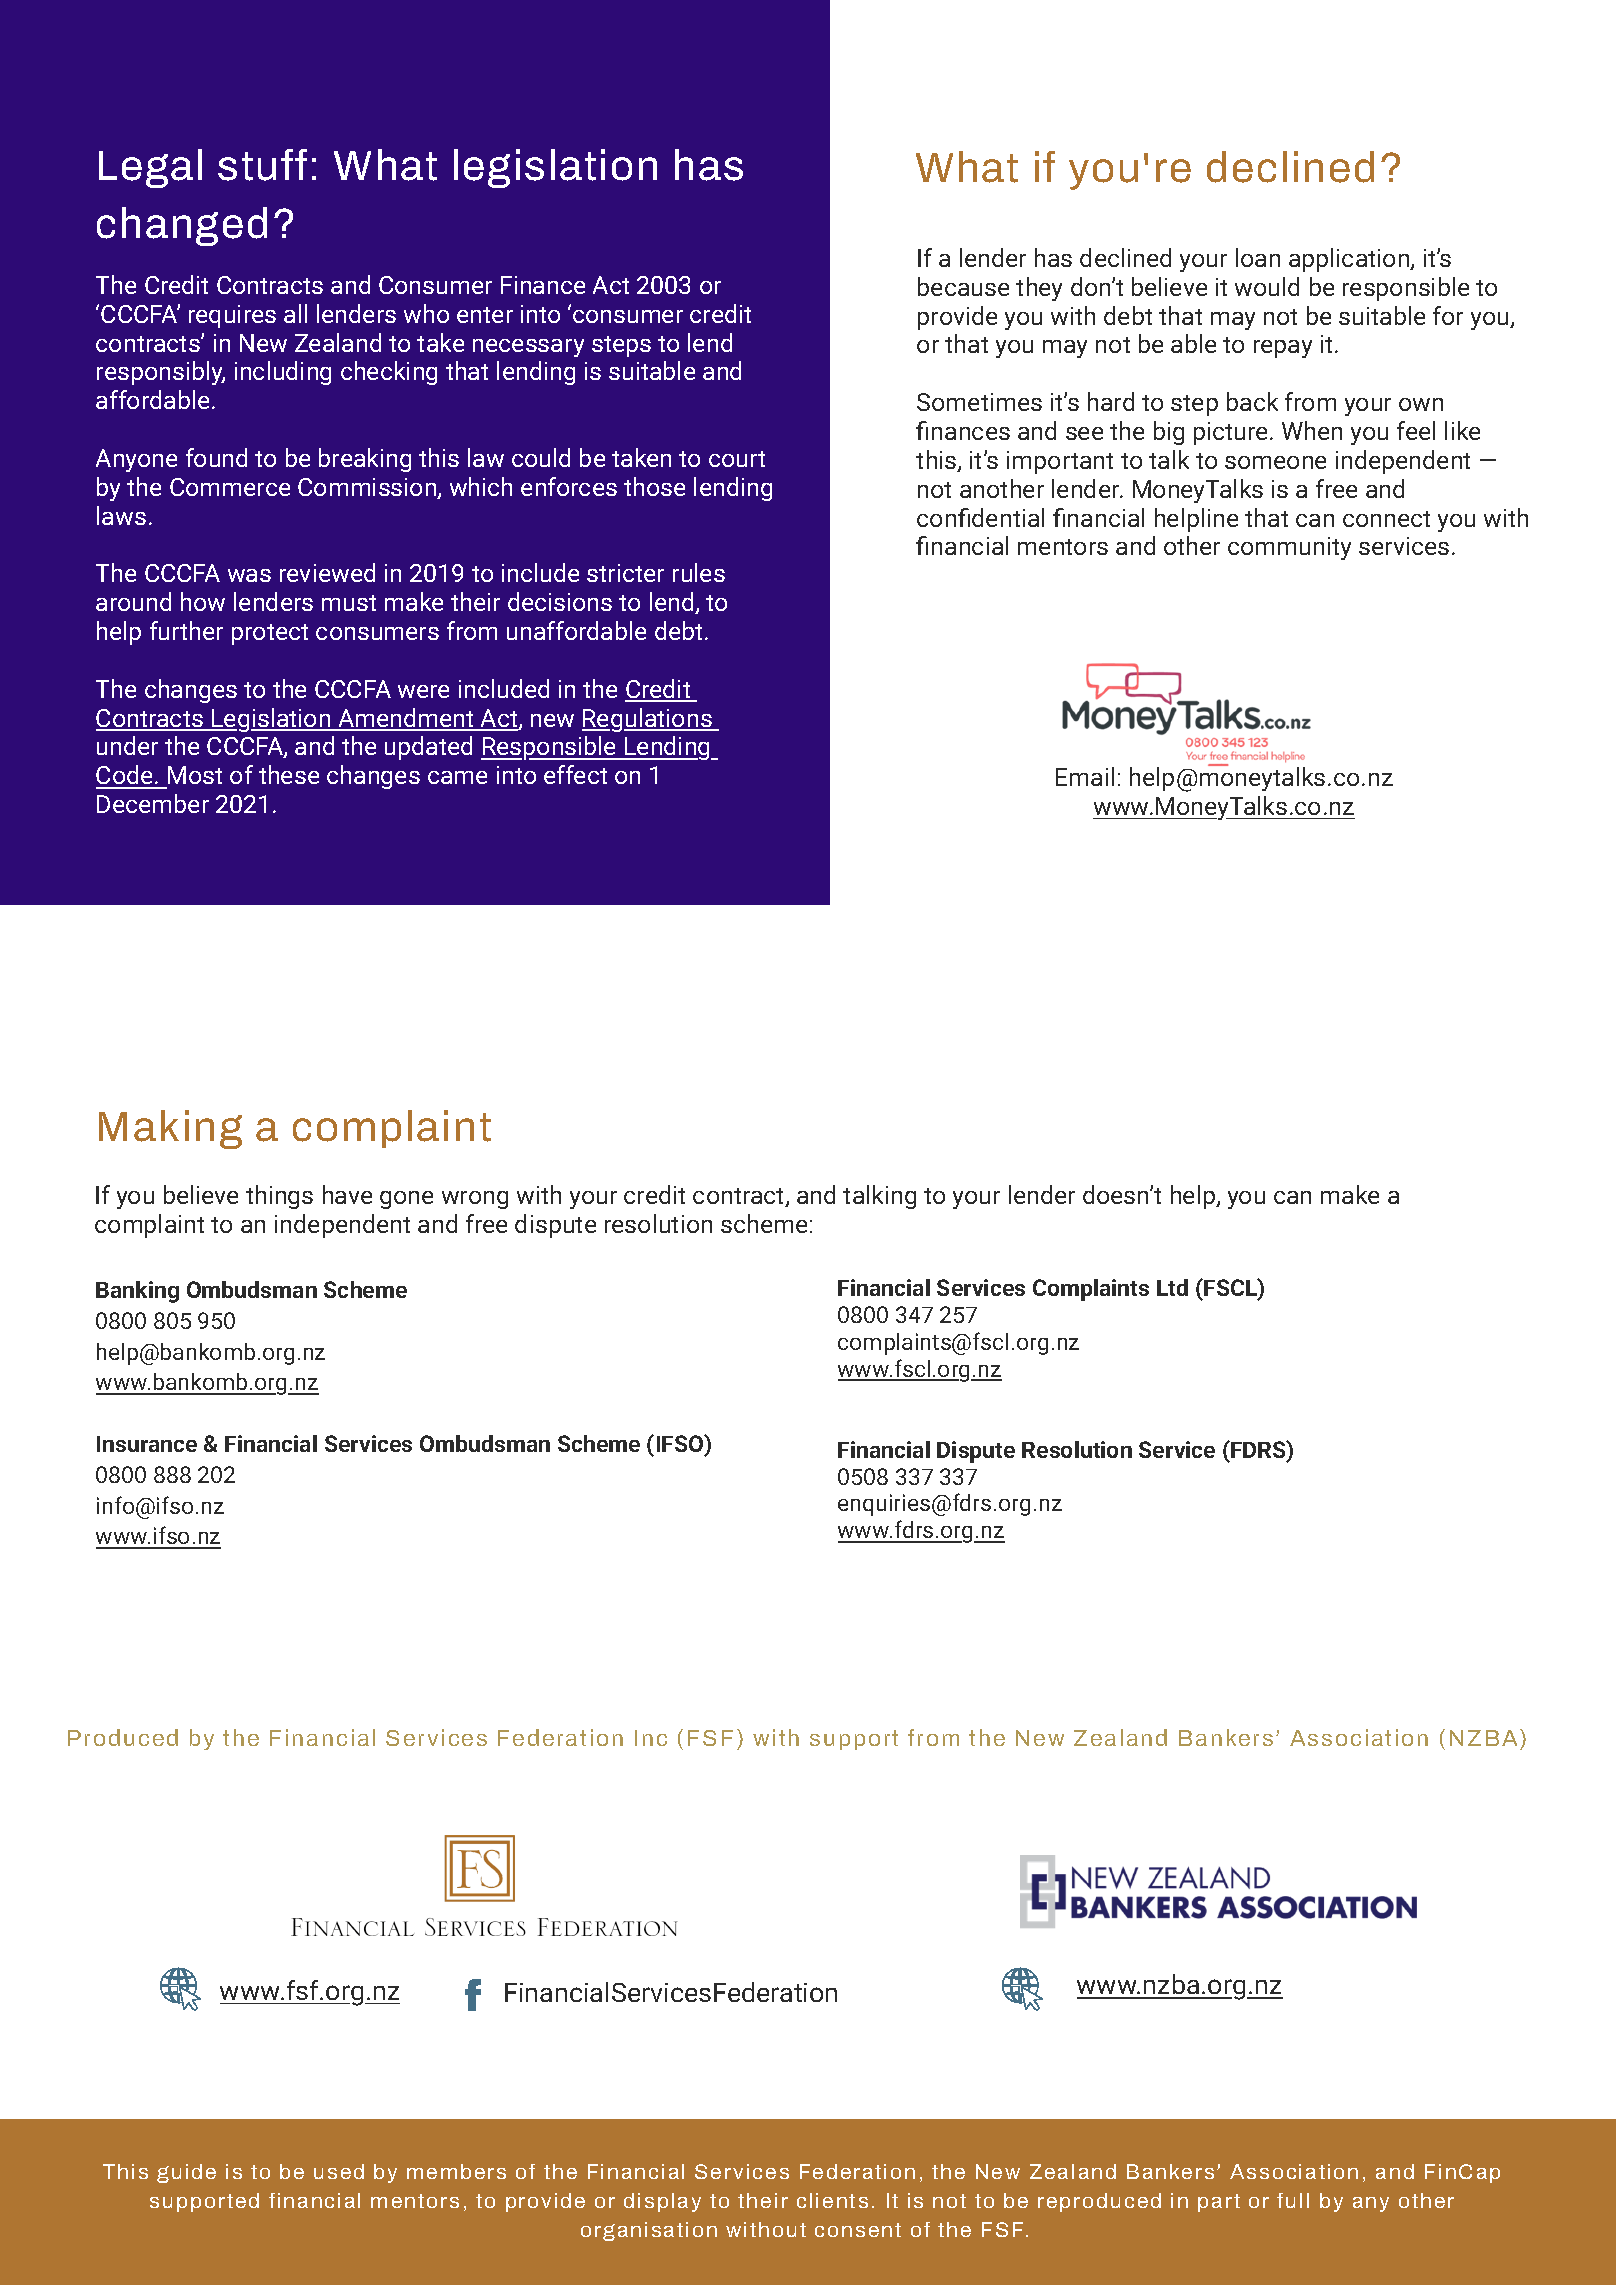 The width and height of the screenshot is (1616, 2285). I want to click on Insurance, so click(147, 1444).
